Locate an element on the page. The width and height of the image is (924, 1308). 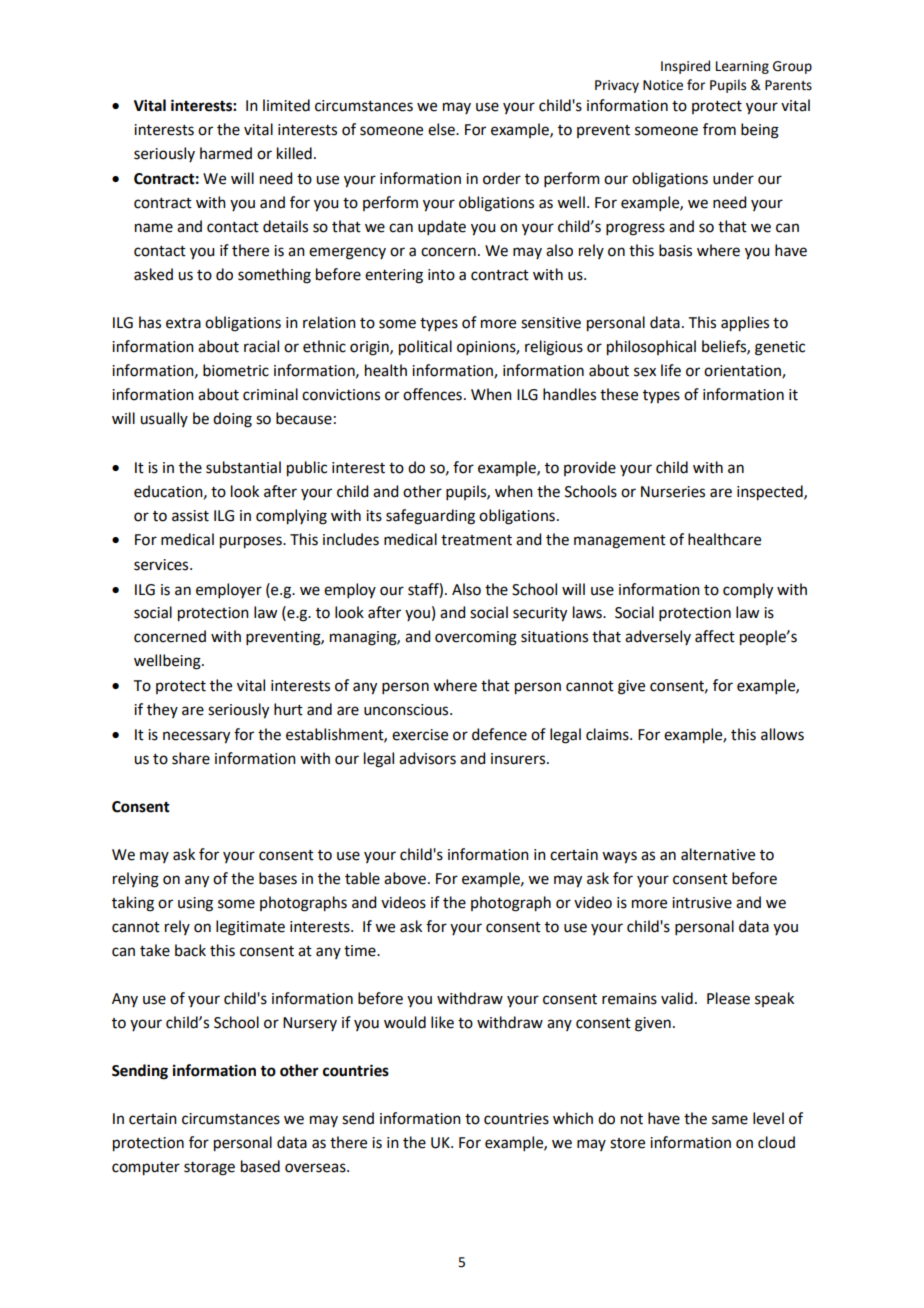
political is located at coordinates (425, 348).
